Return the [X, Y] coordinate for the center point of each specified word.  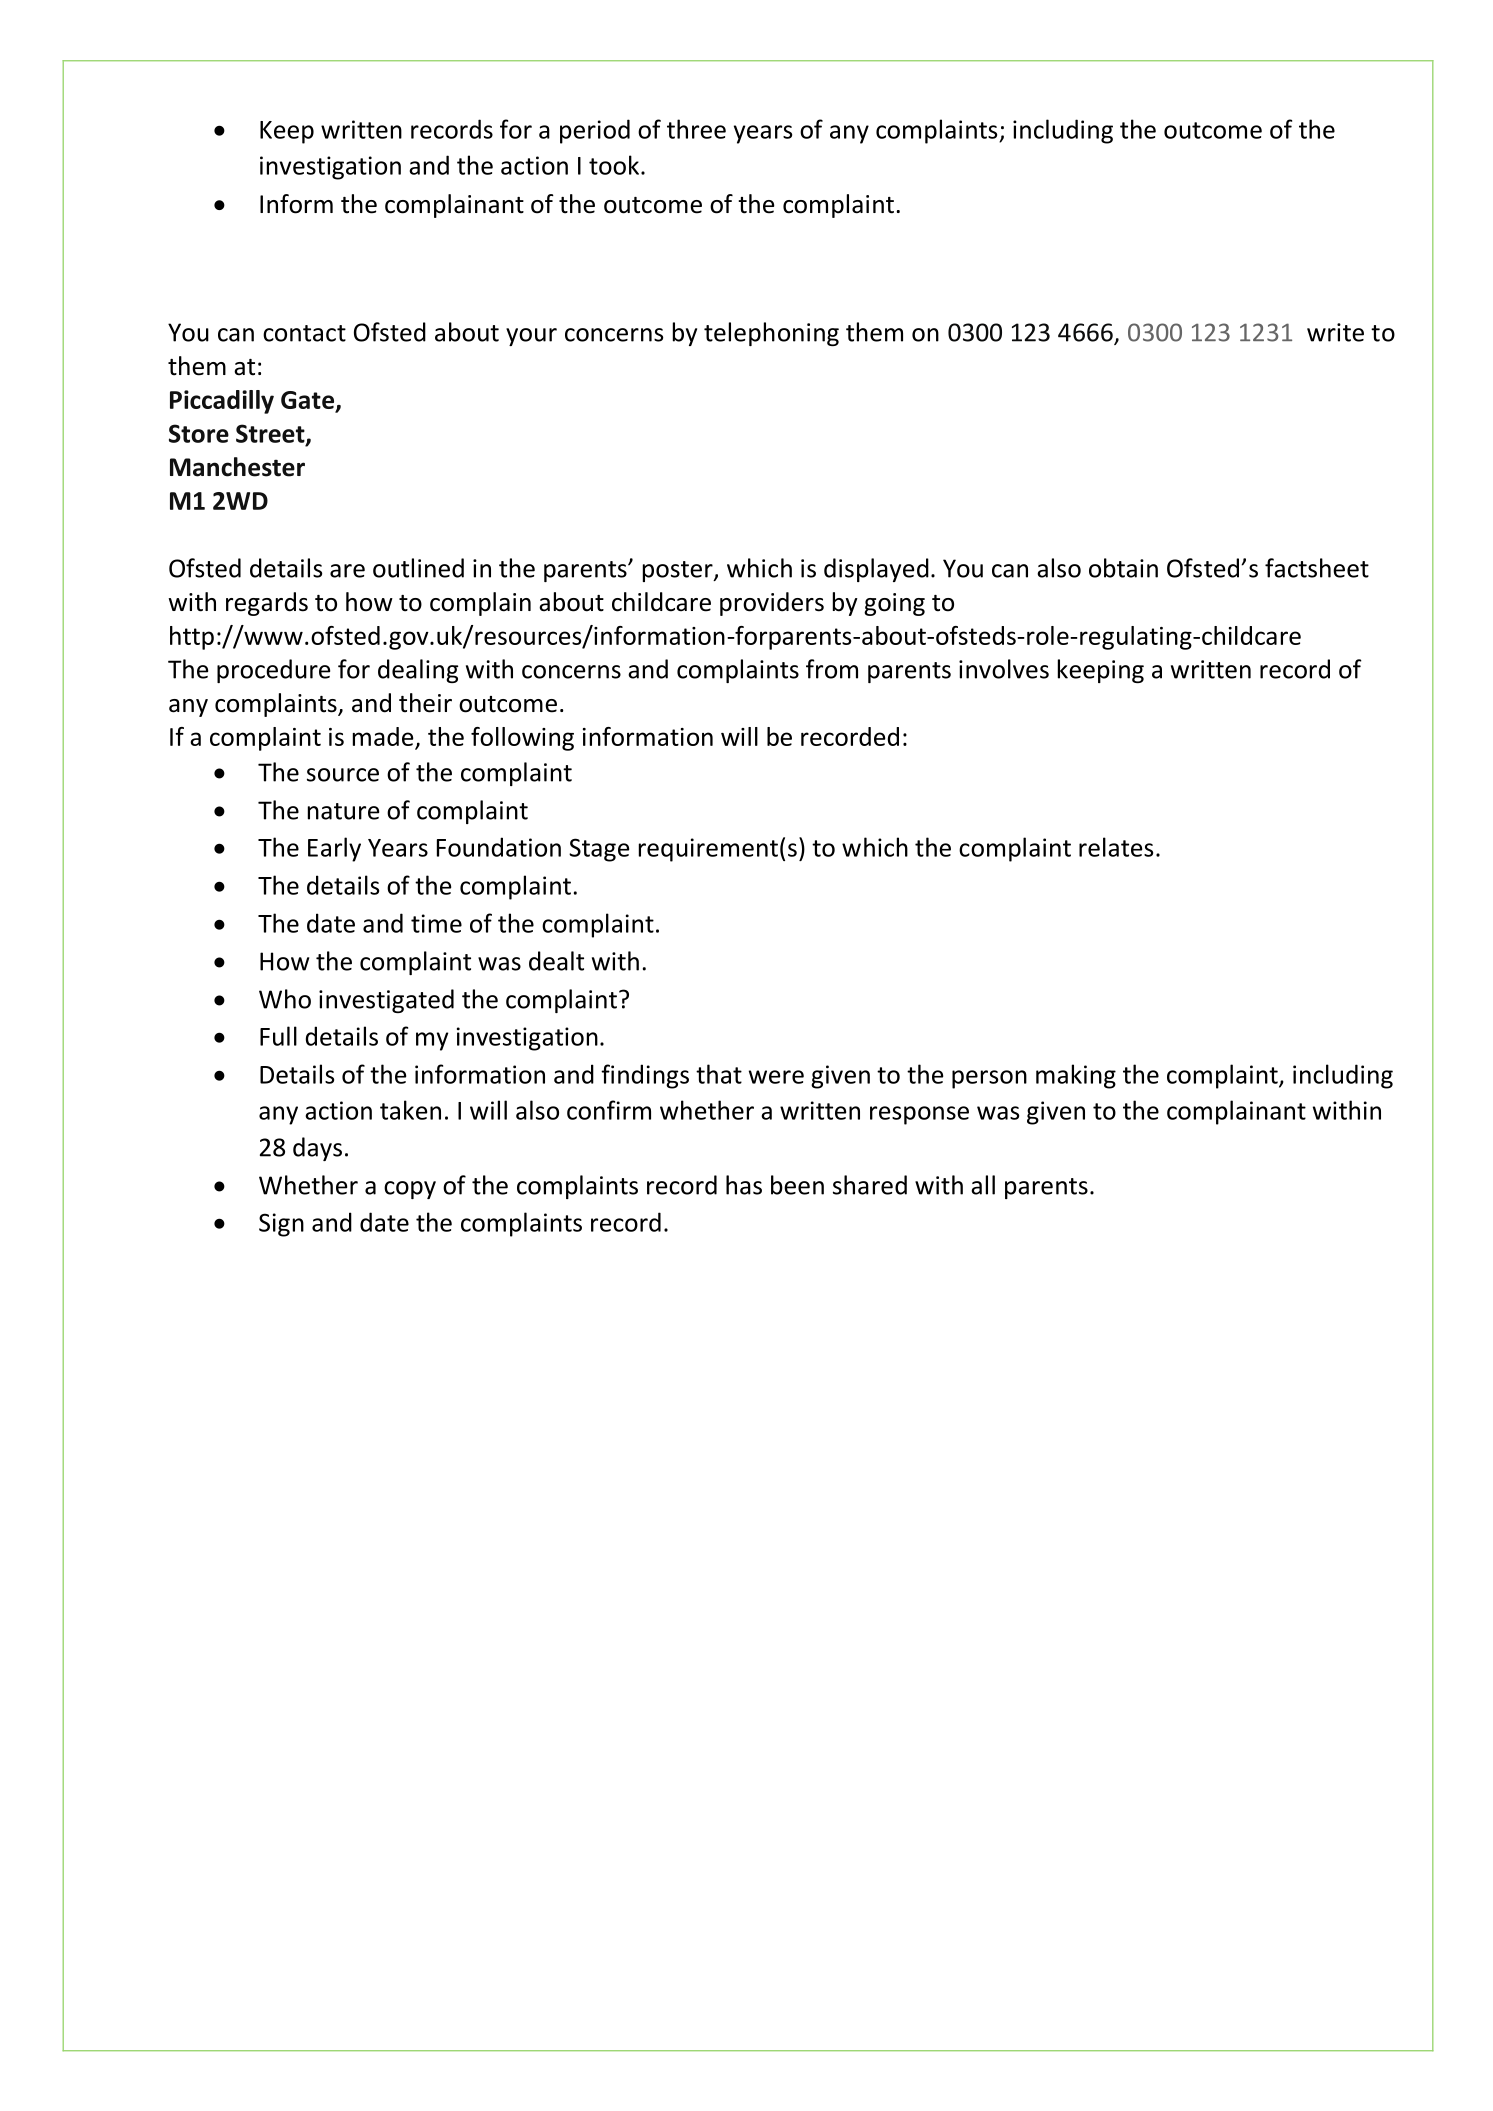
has [744, 1185]
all [983, 1185]
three [696, 129]
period [595, 131]
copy [410, 1190]
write [1335, 332]
